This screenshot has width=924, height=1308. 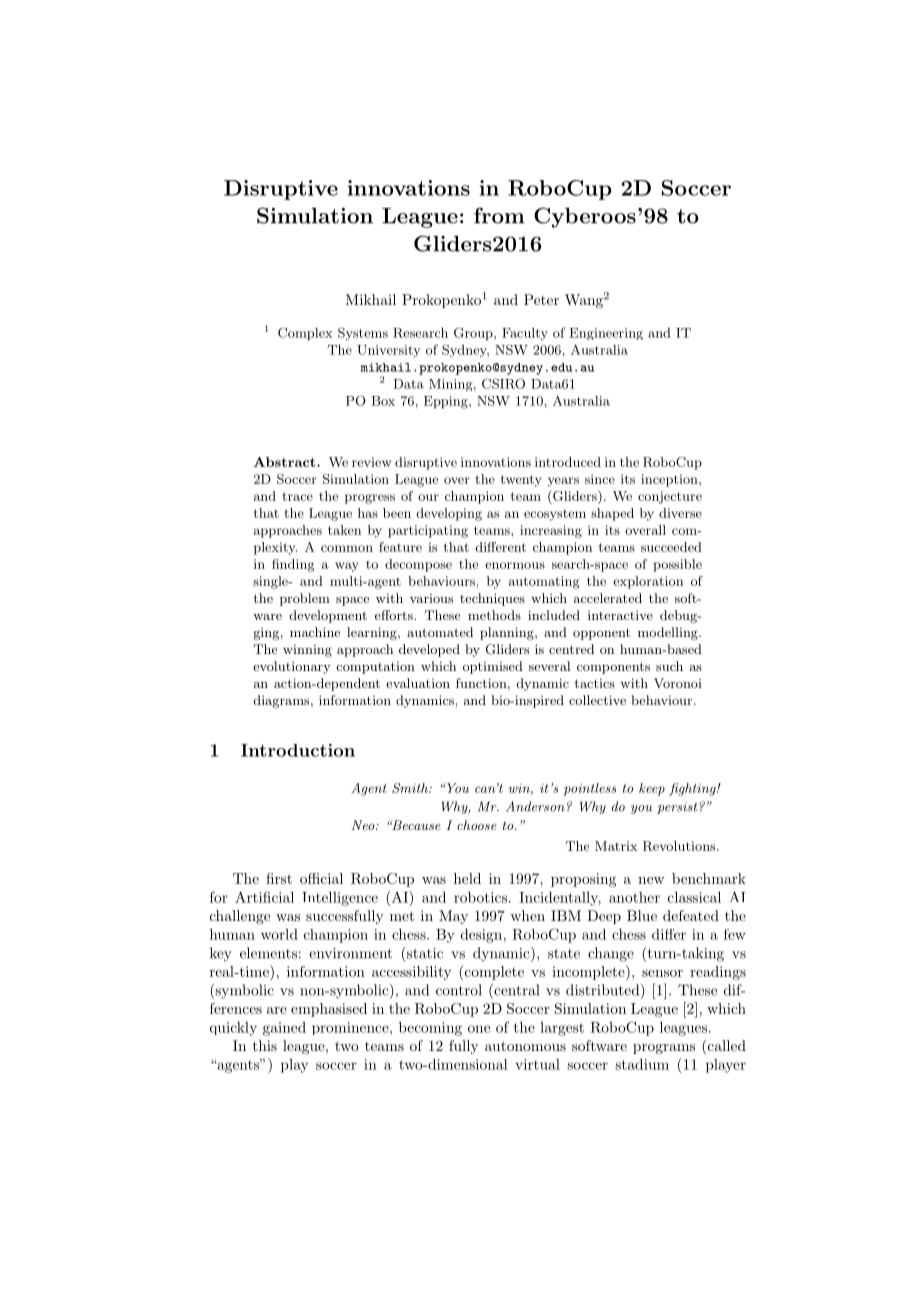 What do you see at coordinates (449, 514) in the screenshot?
I see `developing` at bounding box center [449, 514].
